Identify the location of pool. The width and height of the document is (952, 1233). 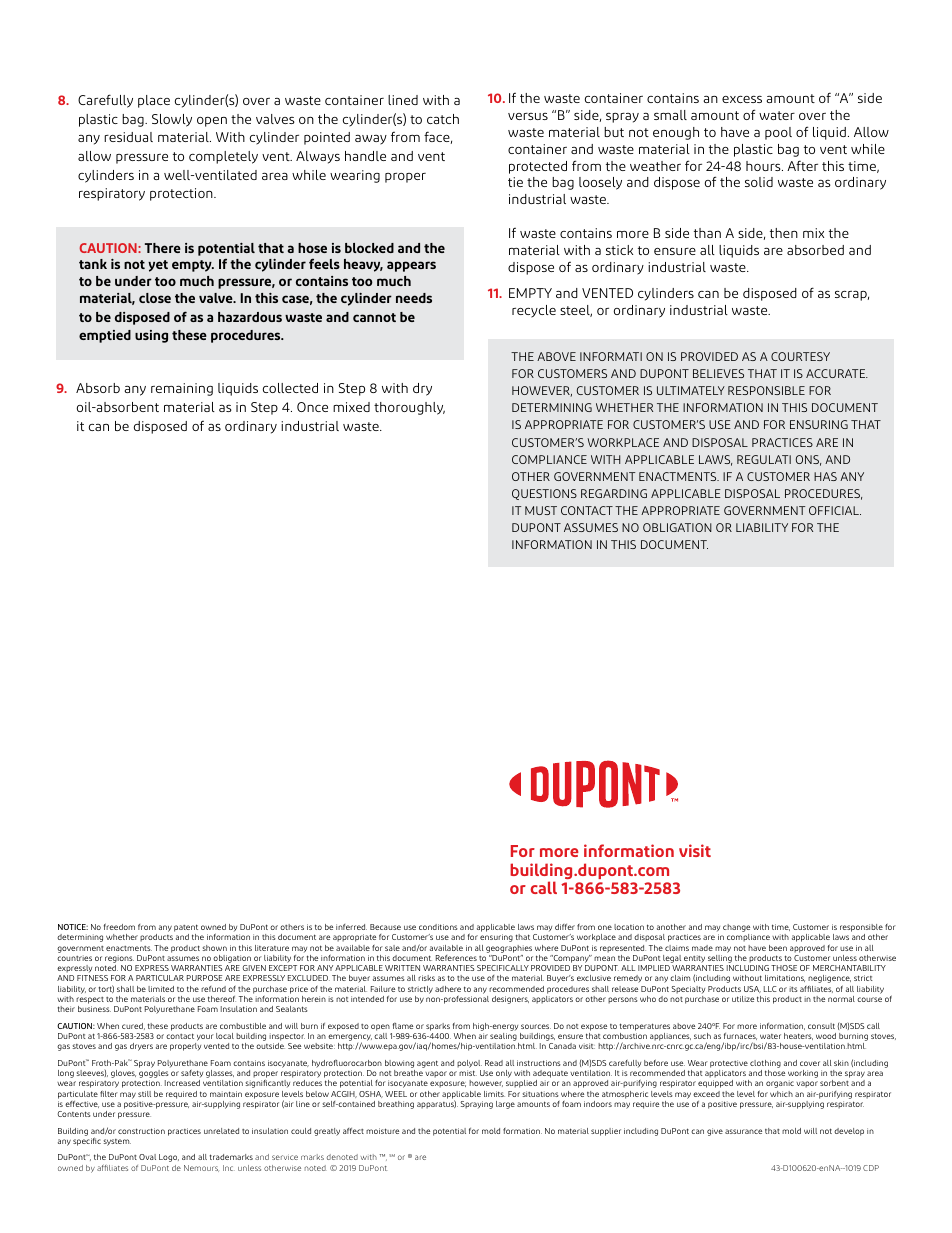
(778, 133).
